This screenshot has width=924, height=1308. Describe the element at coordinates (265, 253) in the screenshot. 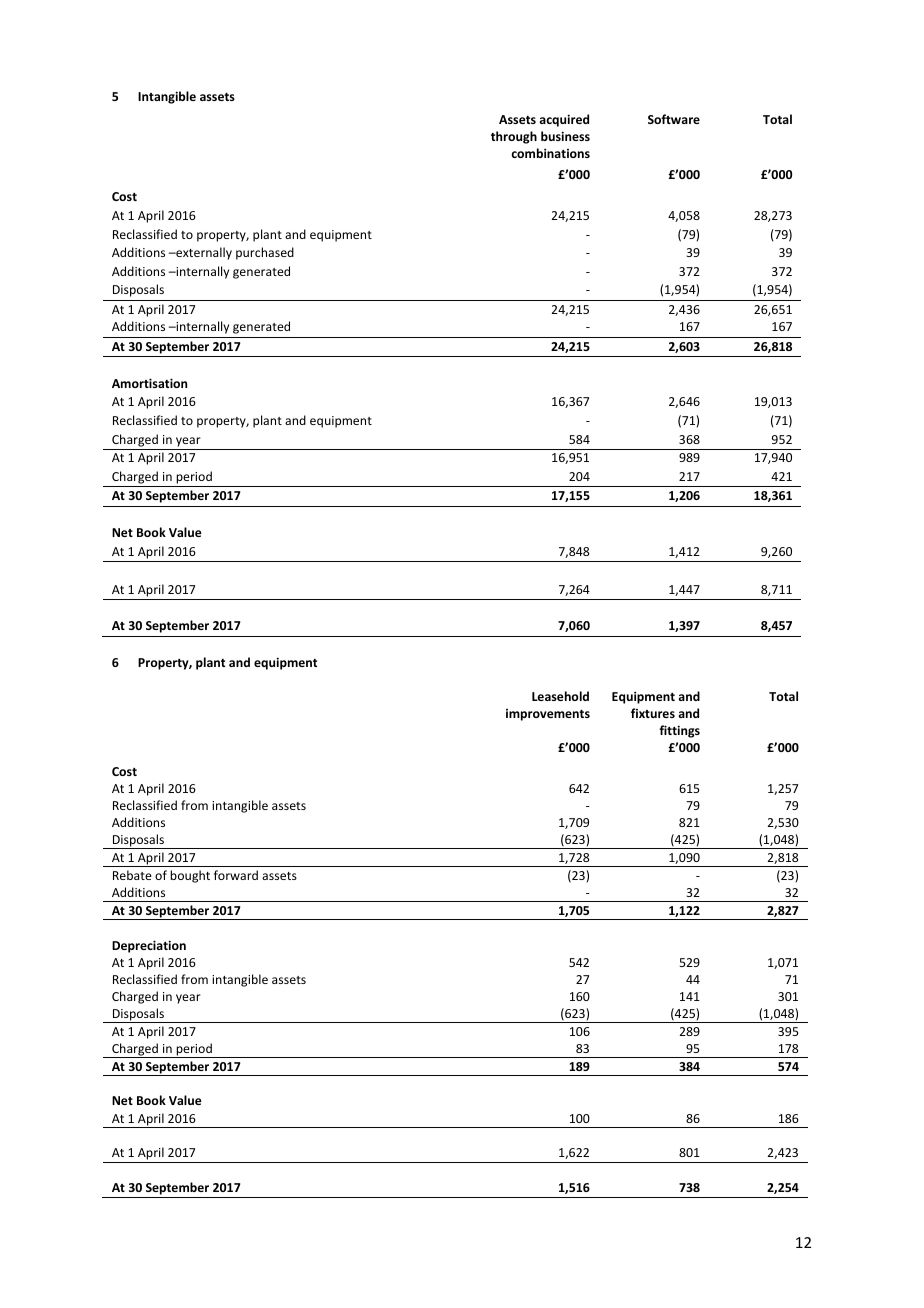

I see `purchased` at that location.
